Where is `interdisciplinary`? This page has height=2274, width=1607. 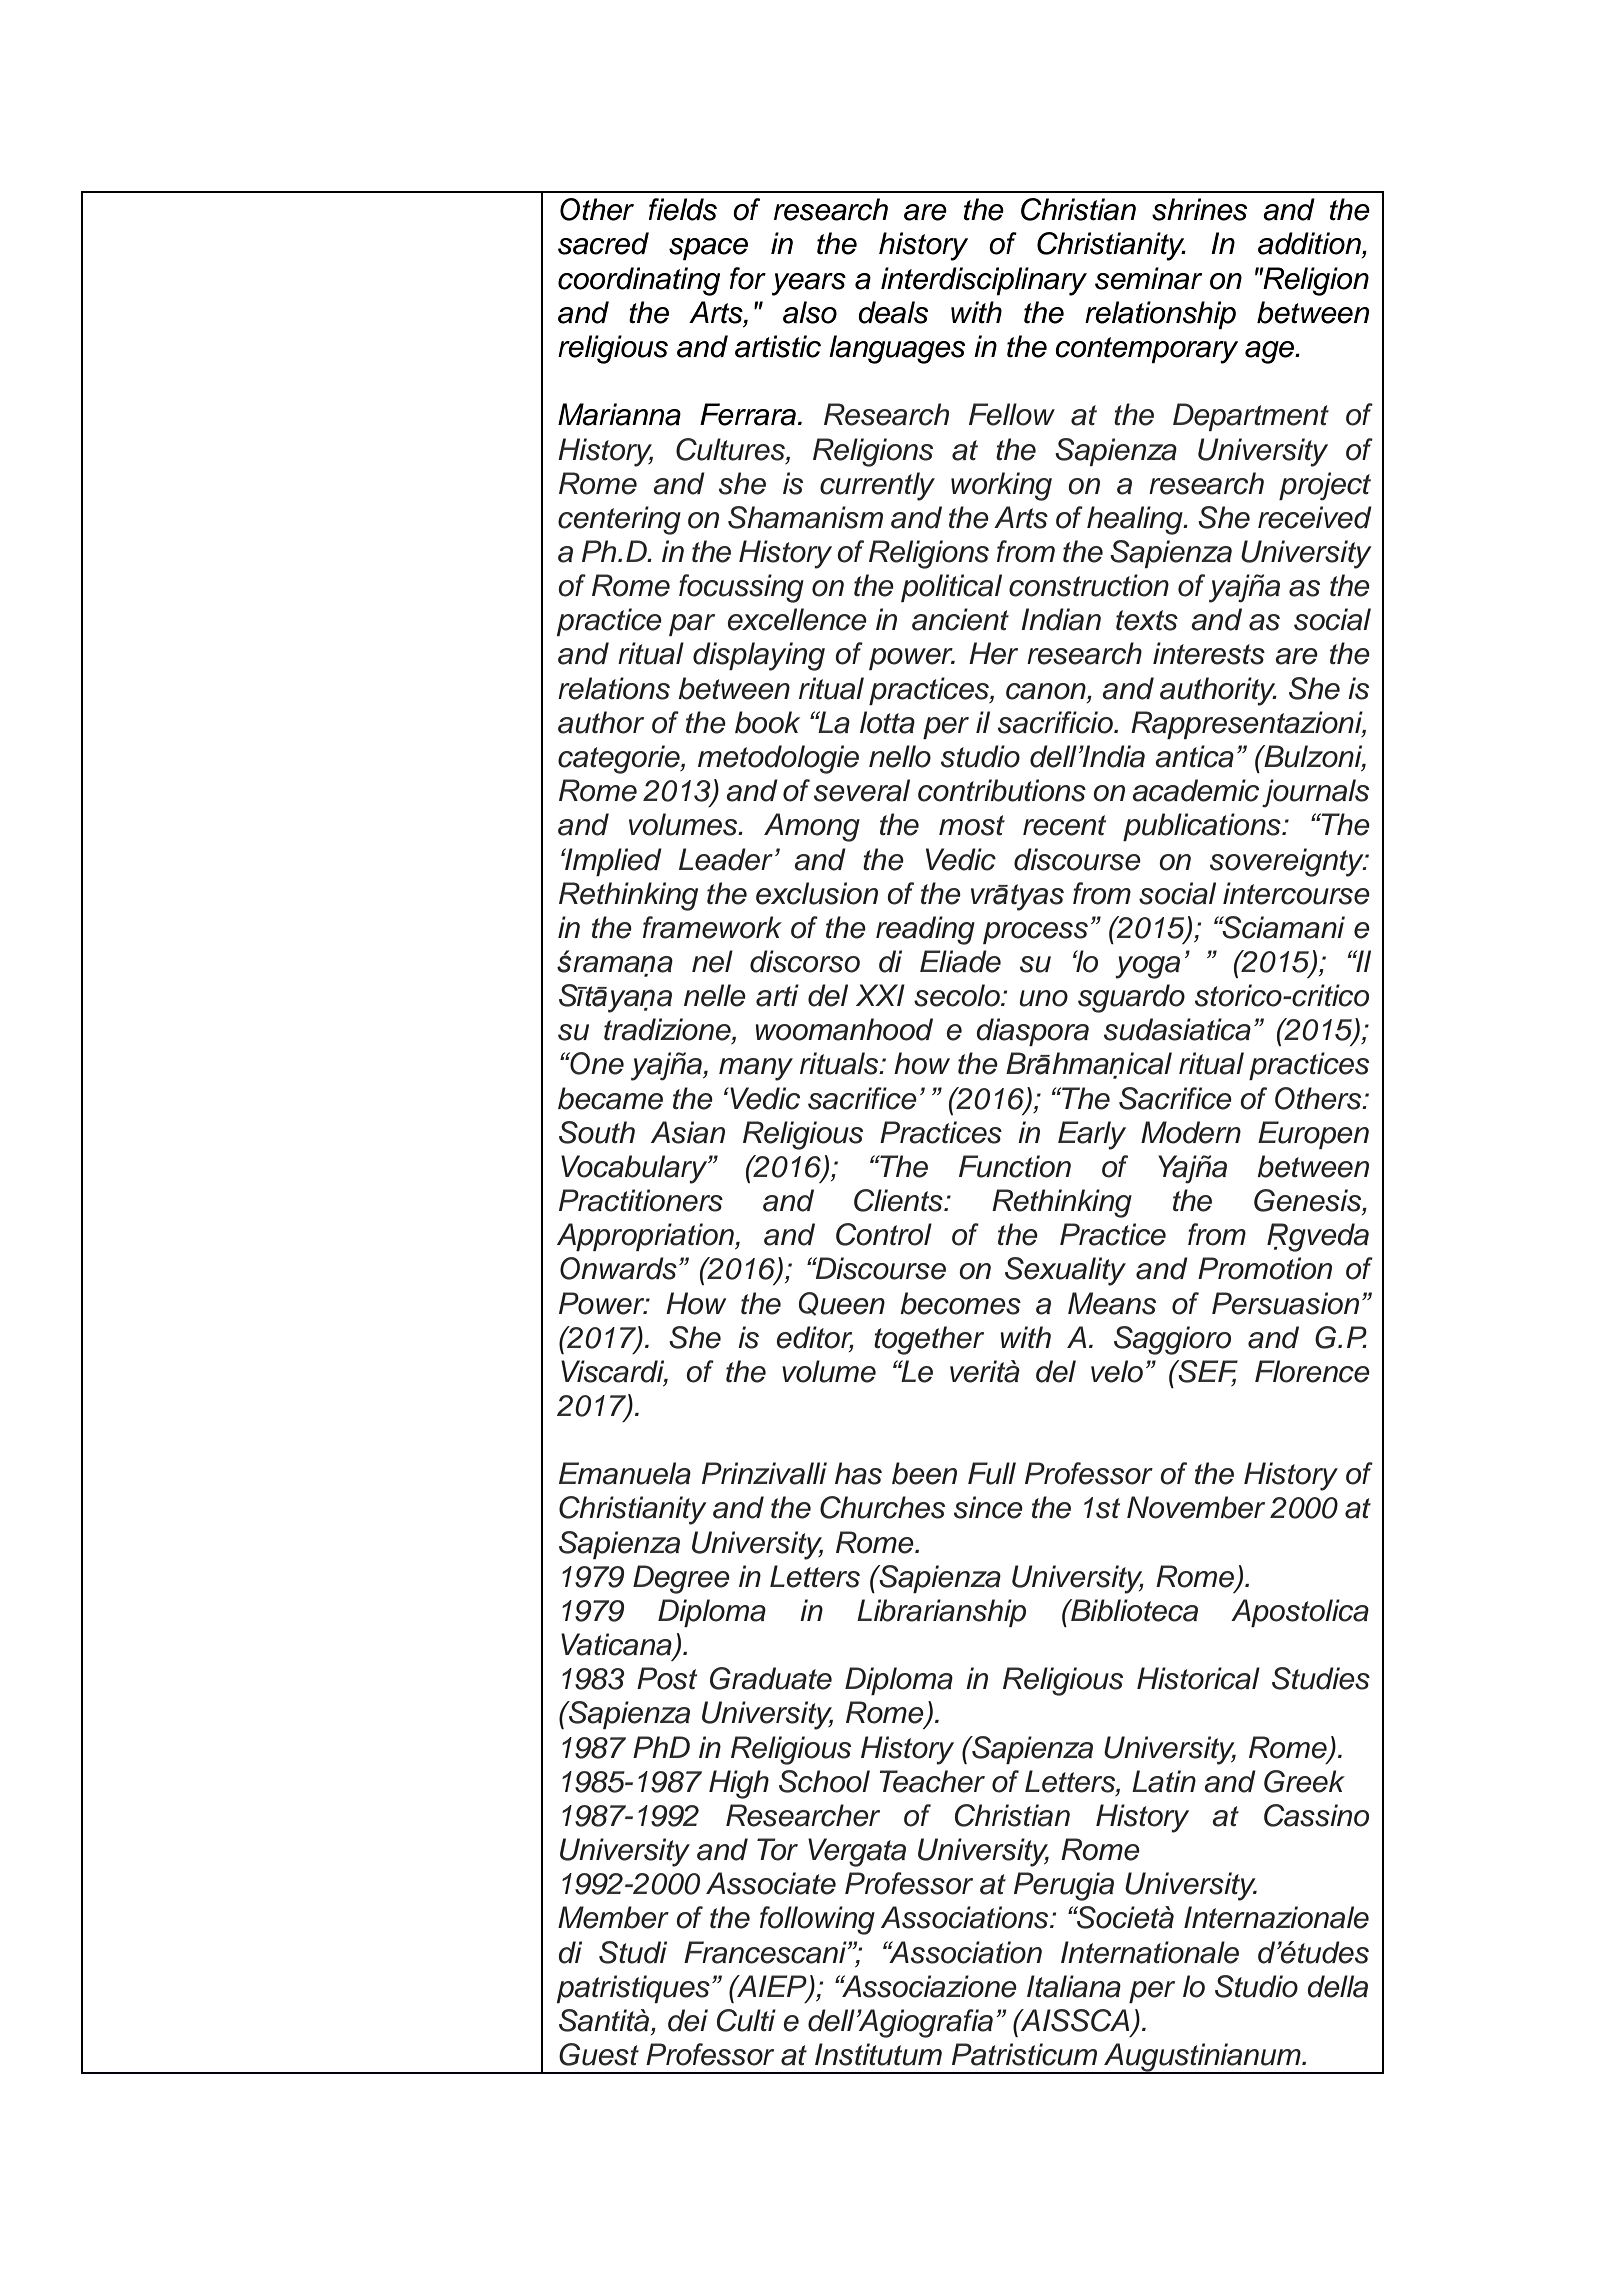 interdisciplinary is located at coordinates (984, 281).
